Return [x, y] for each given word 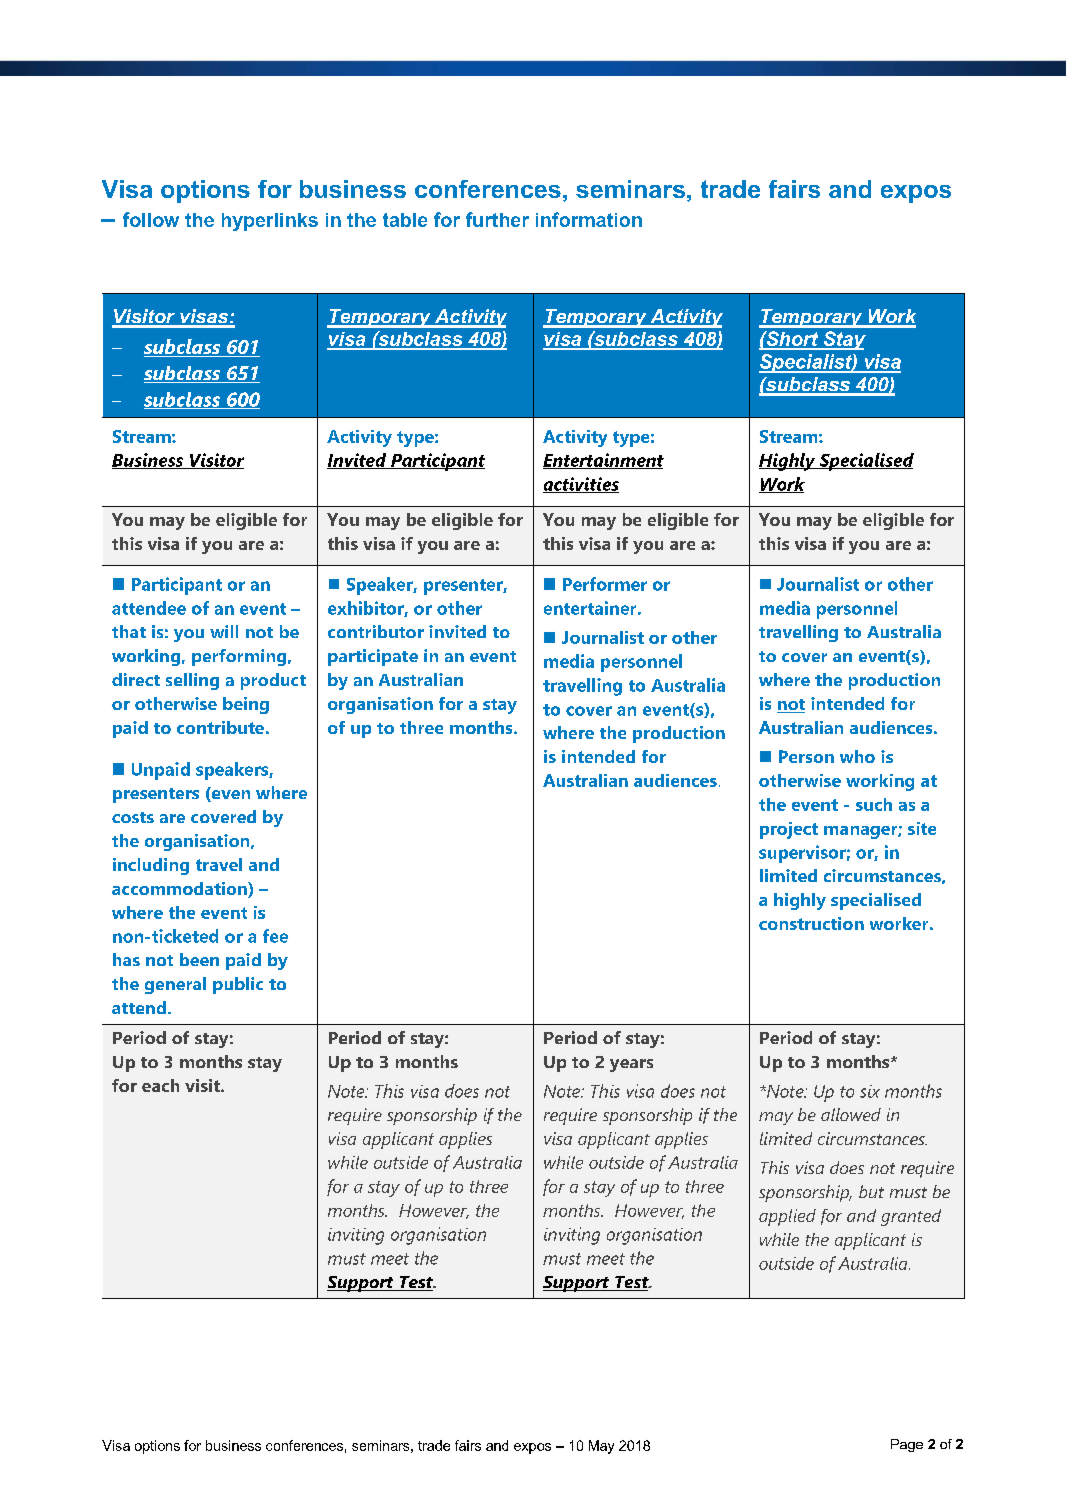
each [160, 1085]
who [857, 756]
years [631, 1065]
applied [787, 1217]
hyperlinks [270, 222]
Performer [605, 584]
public [238, 985]
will [224, 631]
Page [907, 1445]
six [870, 1091]
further [497, 219]
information [589, 219]
